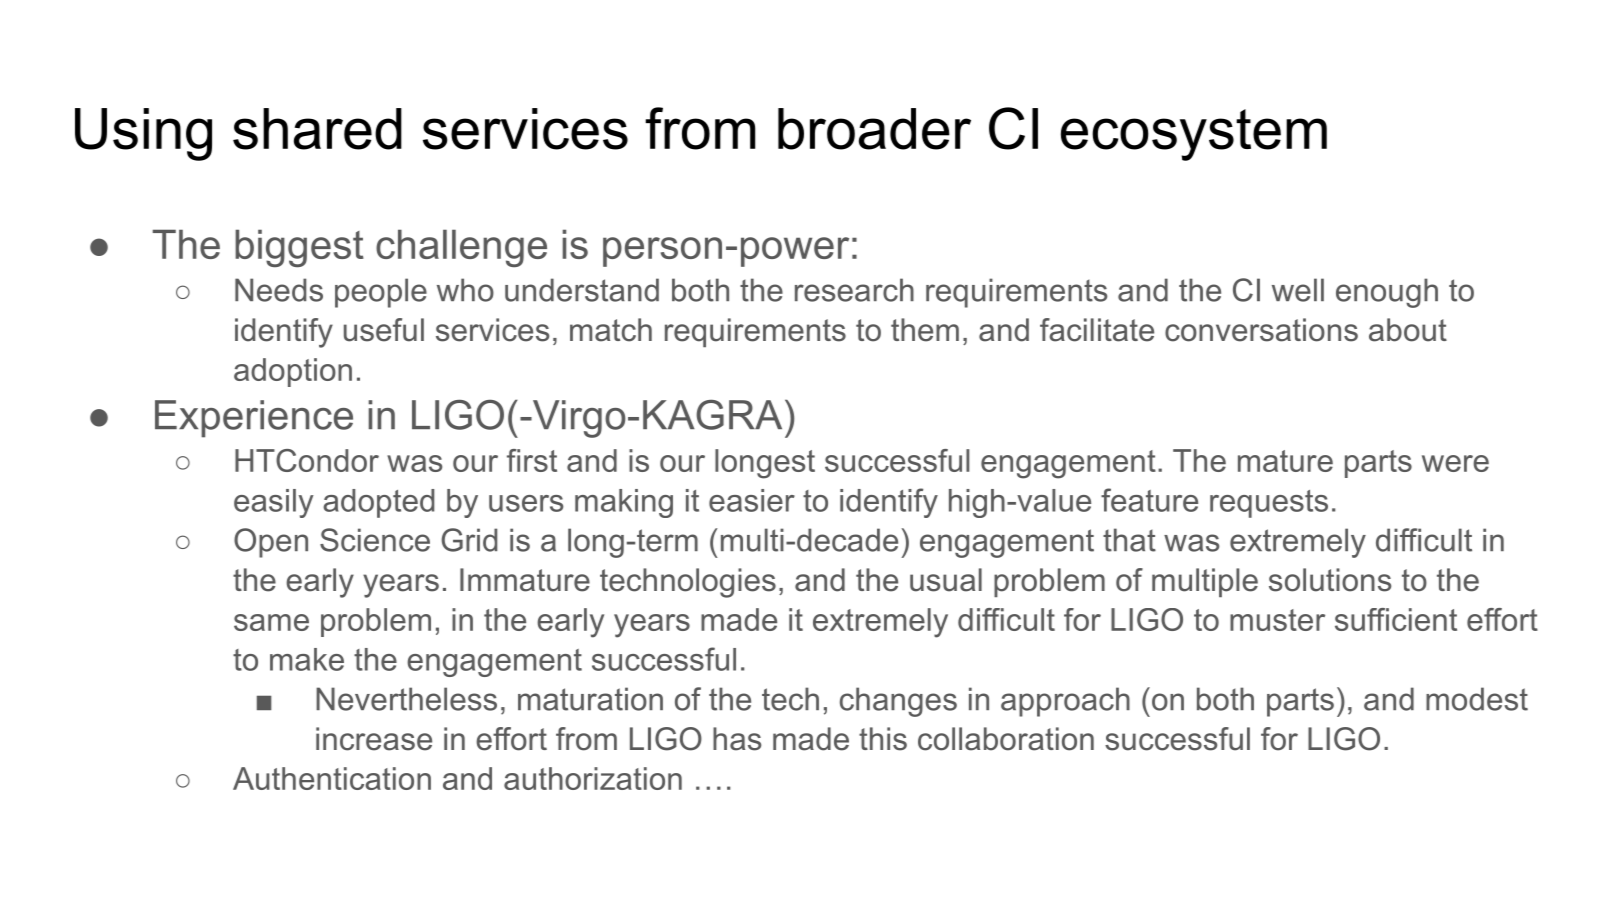  Describe the element at coordinates (752, 500) in the screenshot. I see `easier` at that location.
